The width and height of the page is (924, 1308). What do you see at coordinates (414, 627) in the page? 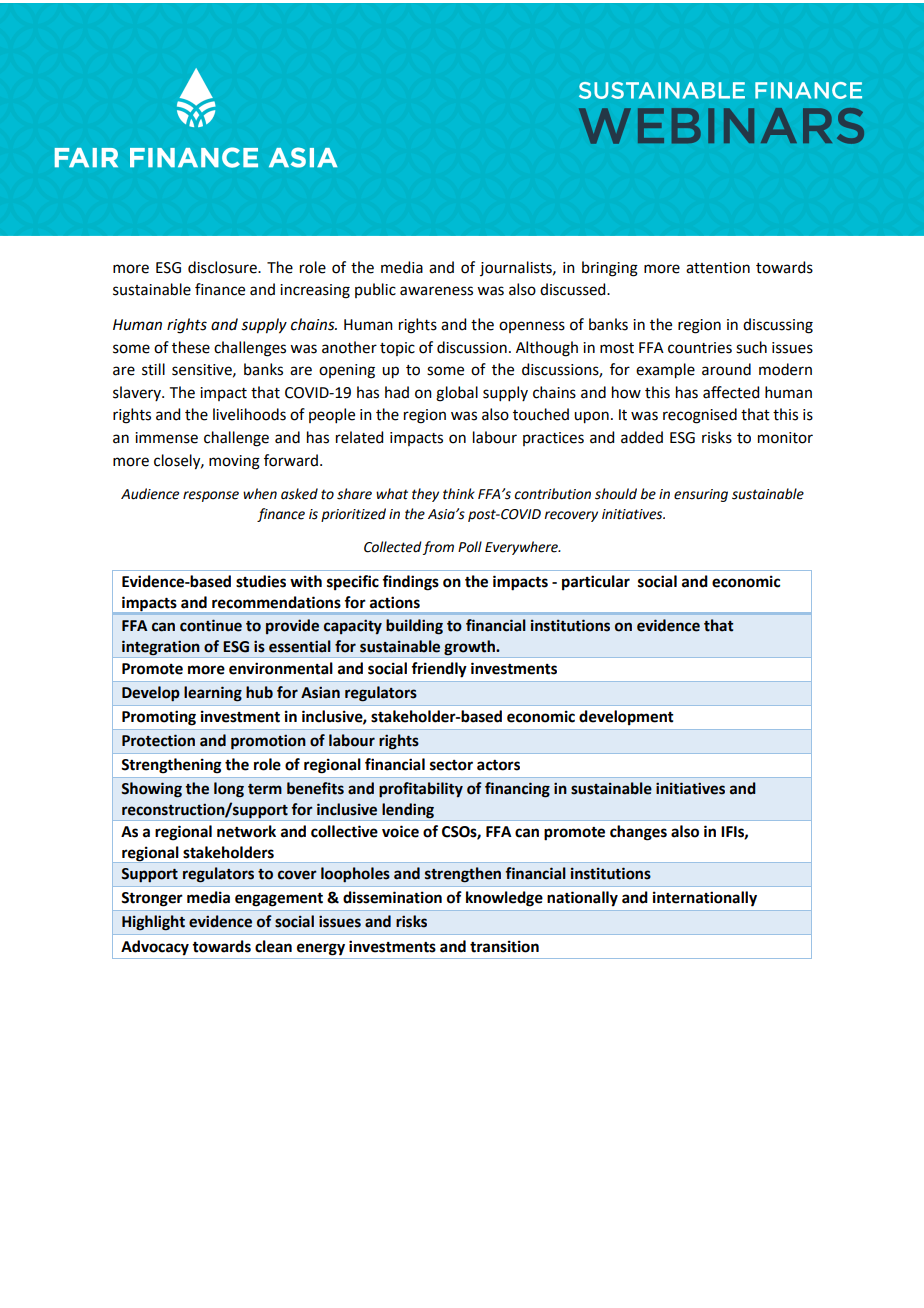
I see `building` at bounding box center [414, 627].
